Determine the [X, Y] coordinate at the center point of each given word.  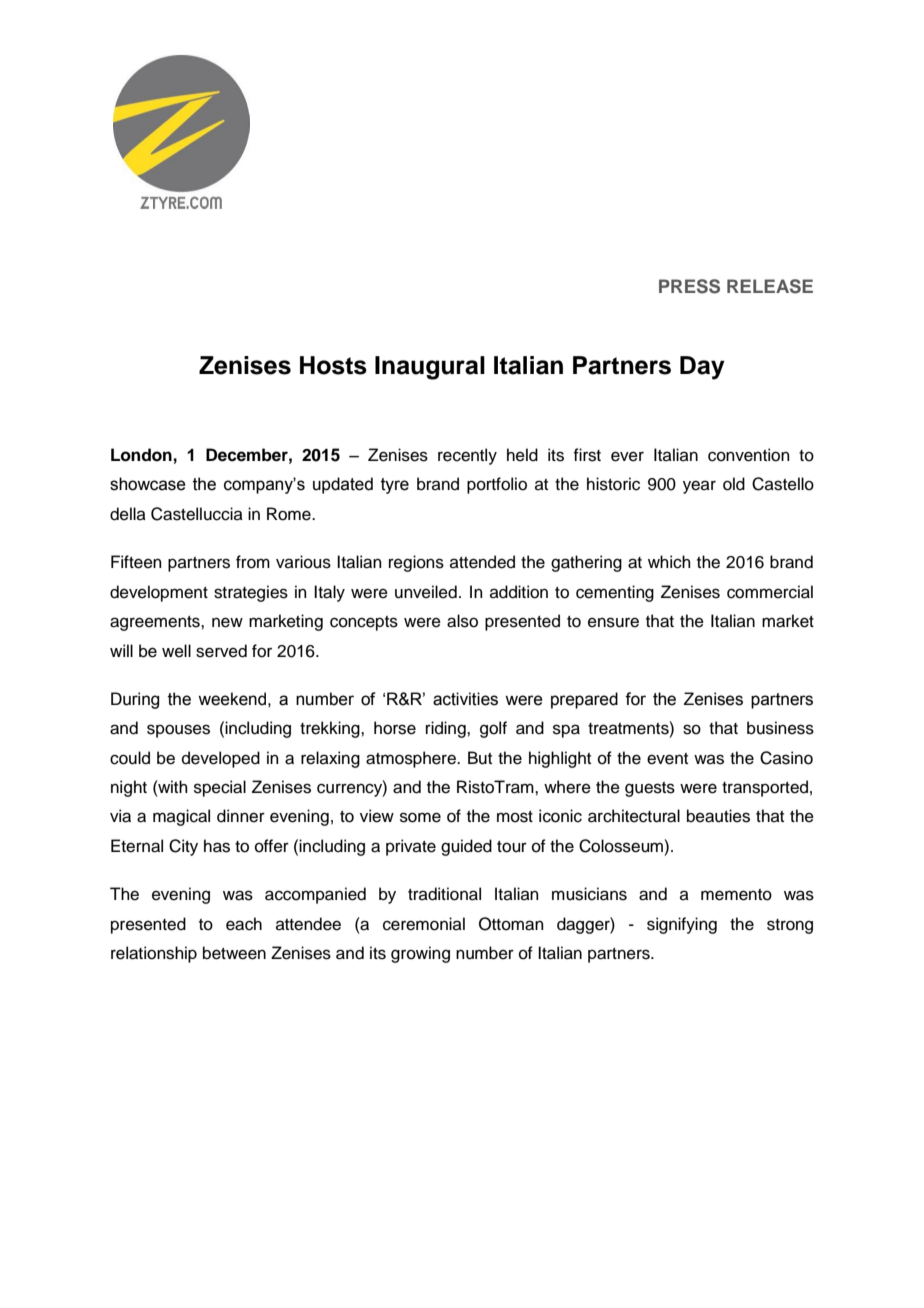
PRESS [689, 286]
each [244, 924]
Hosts [333, 365]
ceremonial [424, 924]
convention [749, 455]
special [220, 788]
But [480, 758]
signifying [682, 925]
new [227, 622]
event [667, 759]
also [462, 621]
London [141, 455]
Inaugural [430, 368]
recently [467, 456]
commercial [770, 592]
